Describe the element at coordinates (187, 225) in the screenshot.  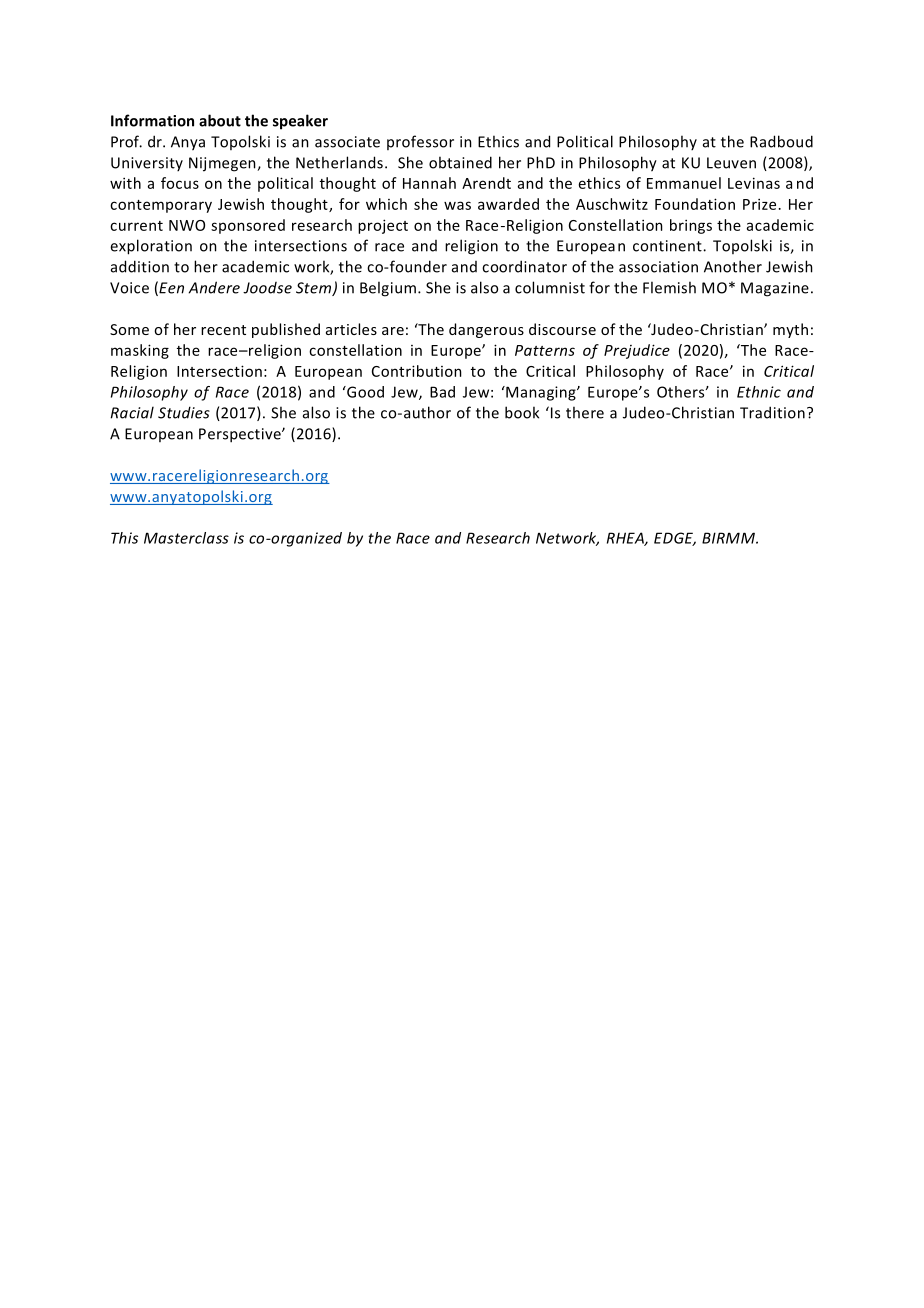
I see `NWO` at that location.
